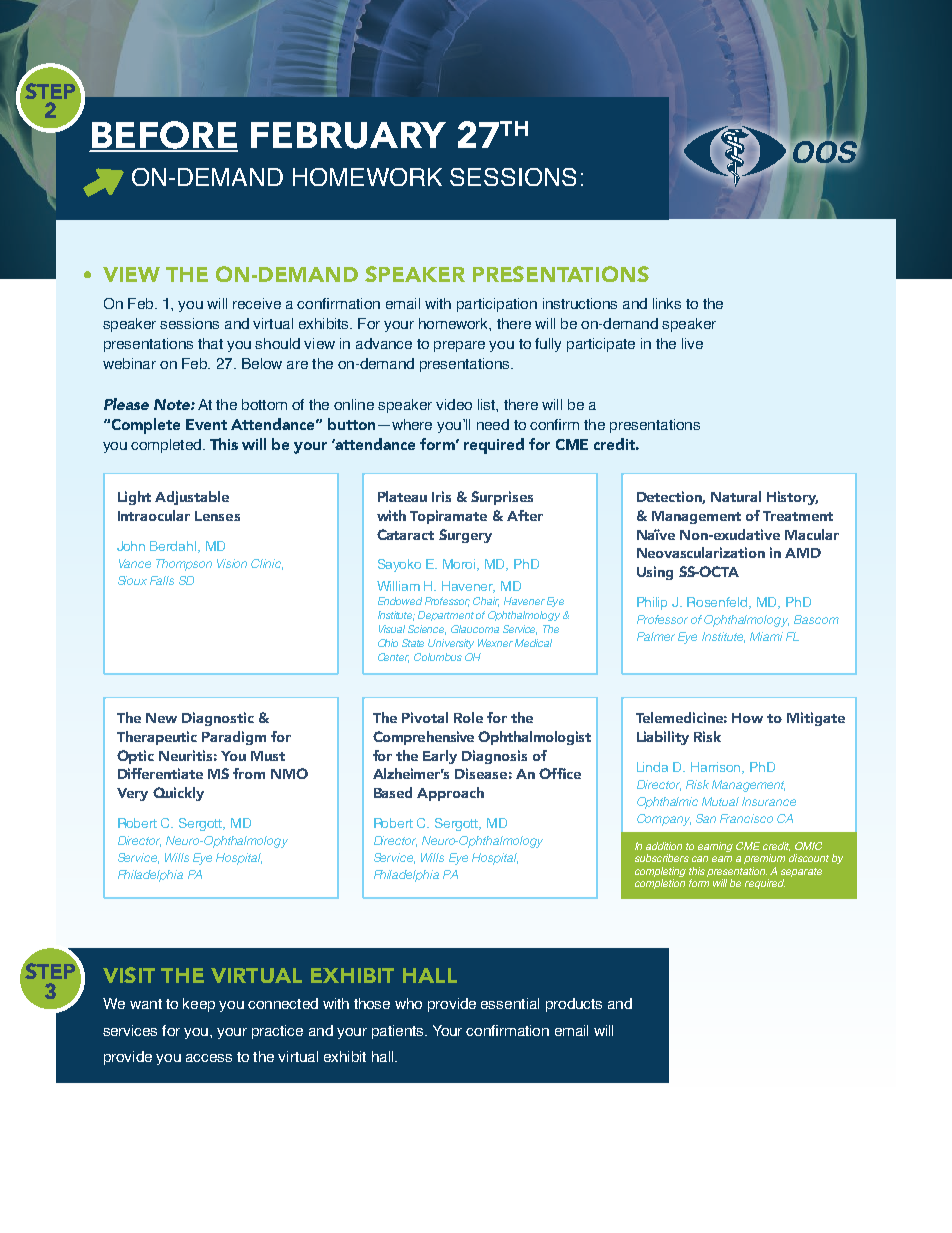 The width and height of the screenshot is (952, 1233). I want to click on Rosenfeld, so click(718, 603).
